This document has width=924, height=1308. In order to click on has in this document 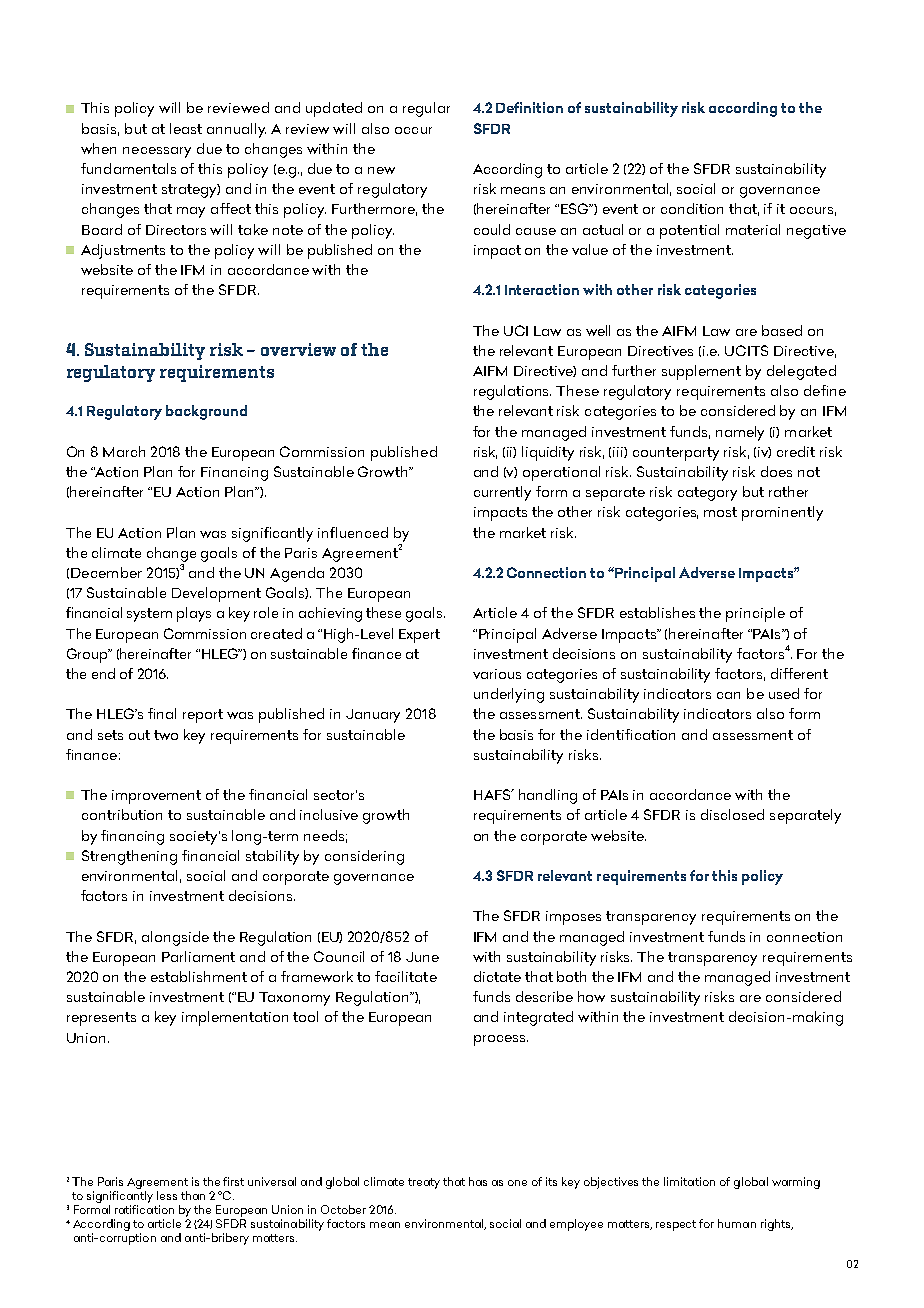, I will do `click(478, 1181)`.
